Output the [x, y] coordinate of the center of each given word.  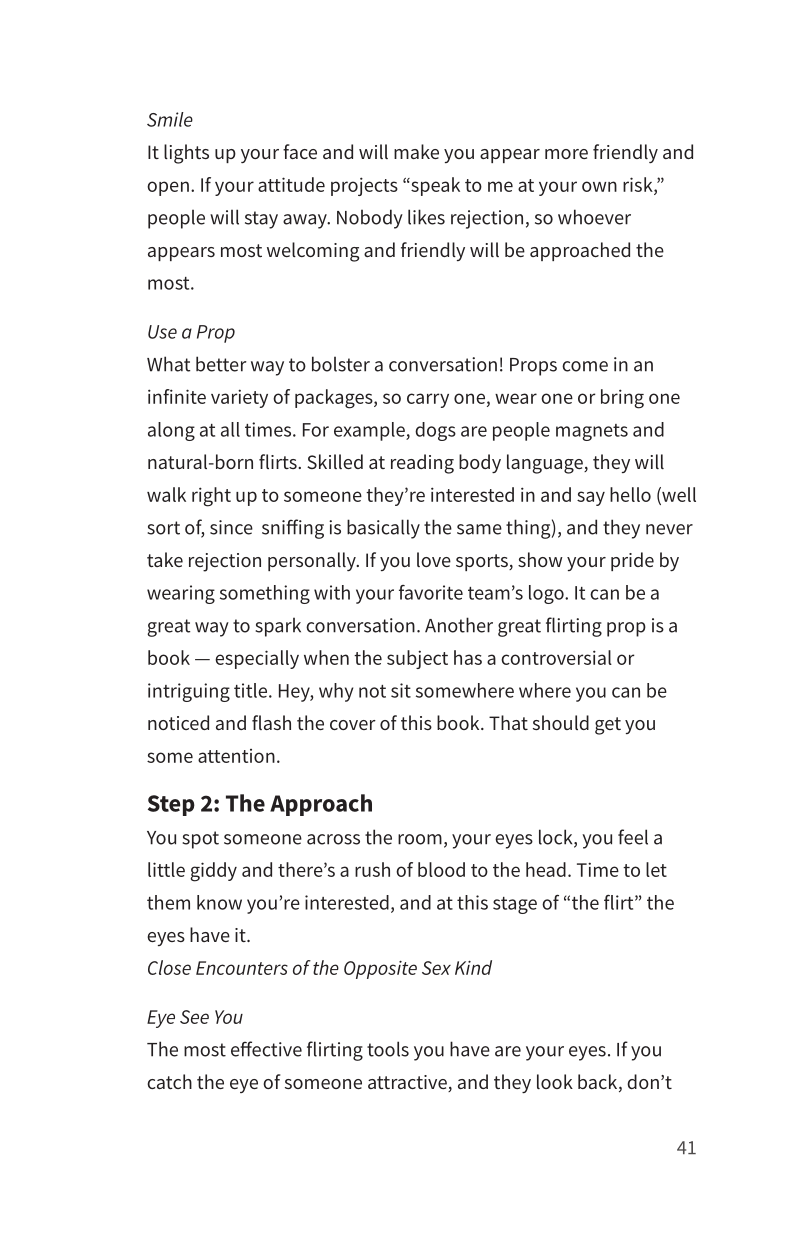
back [599, 1083]
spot [200, 840]
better [221, 364]
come [585, 366]
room [420, 839]
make [416, 151]
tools [388, 1049]
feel [633, 837]
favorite [431, 592]
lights [186, 154]
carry [428, 400]
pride [632, 561]
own [599, 186]
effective [266, 1049]
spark [278, 627]
